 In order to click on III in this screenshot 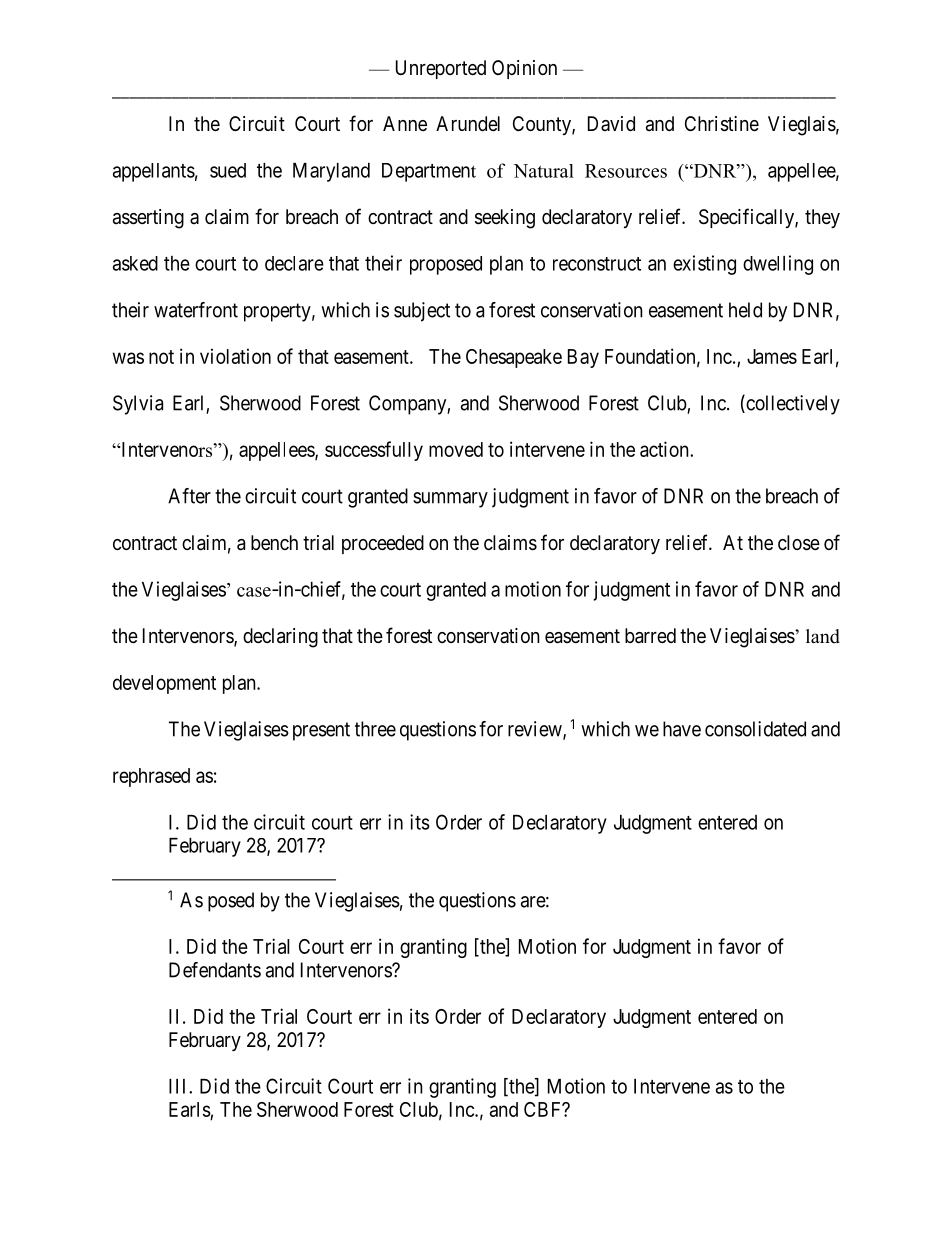, I will do `click(179, 1086)`.
